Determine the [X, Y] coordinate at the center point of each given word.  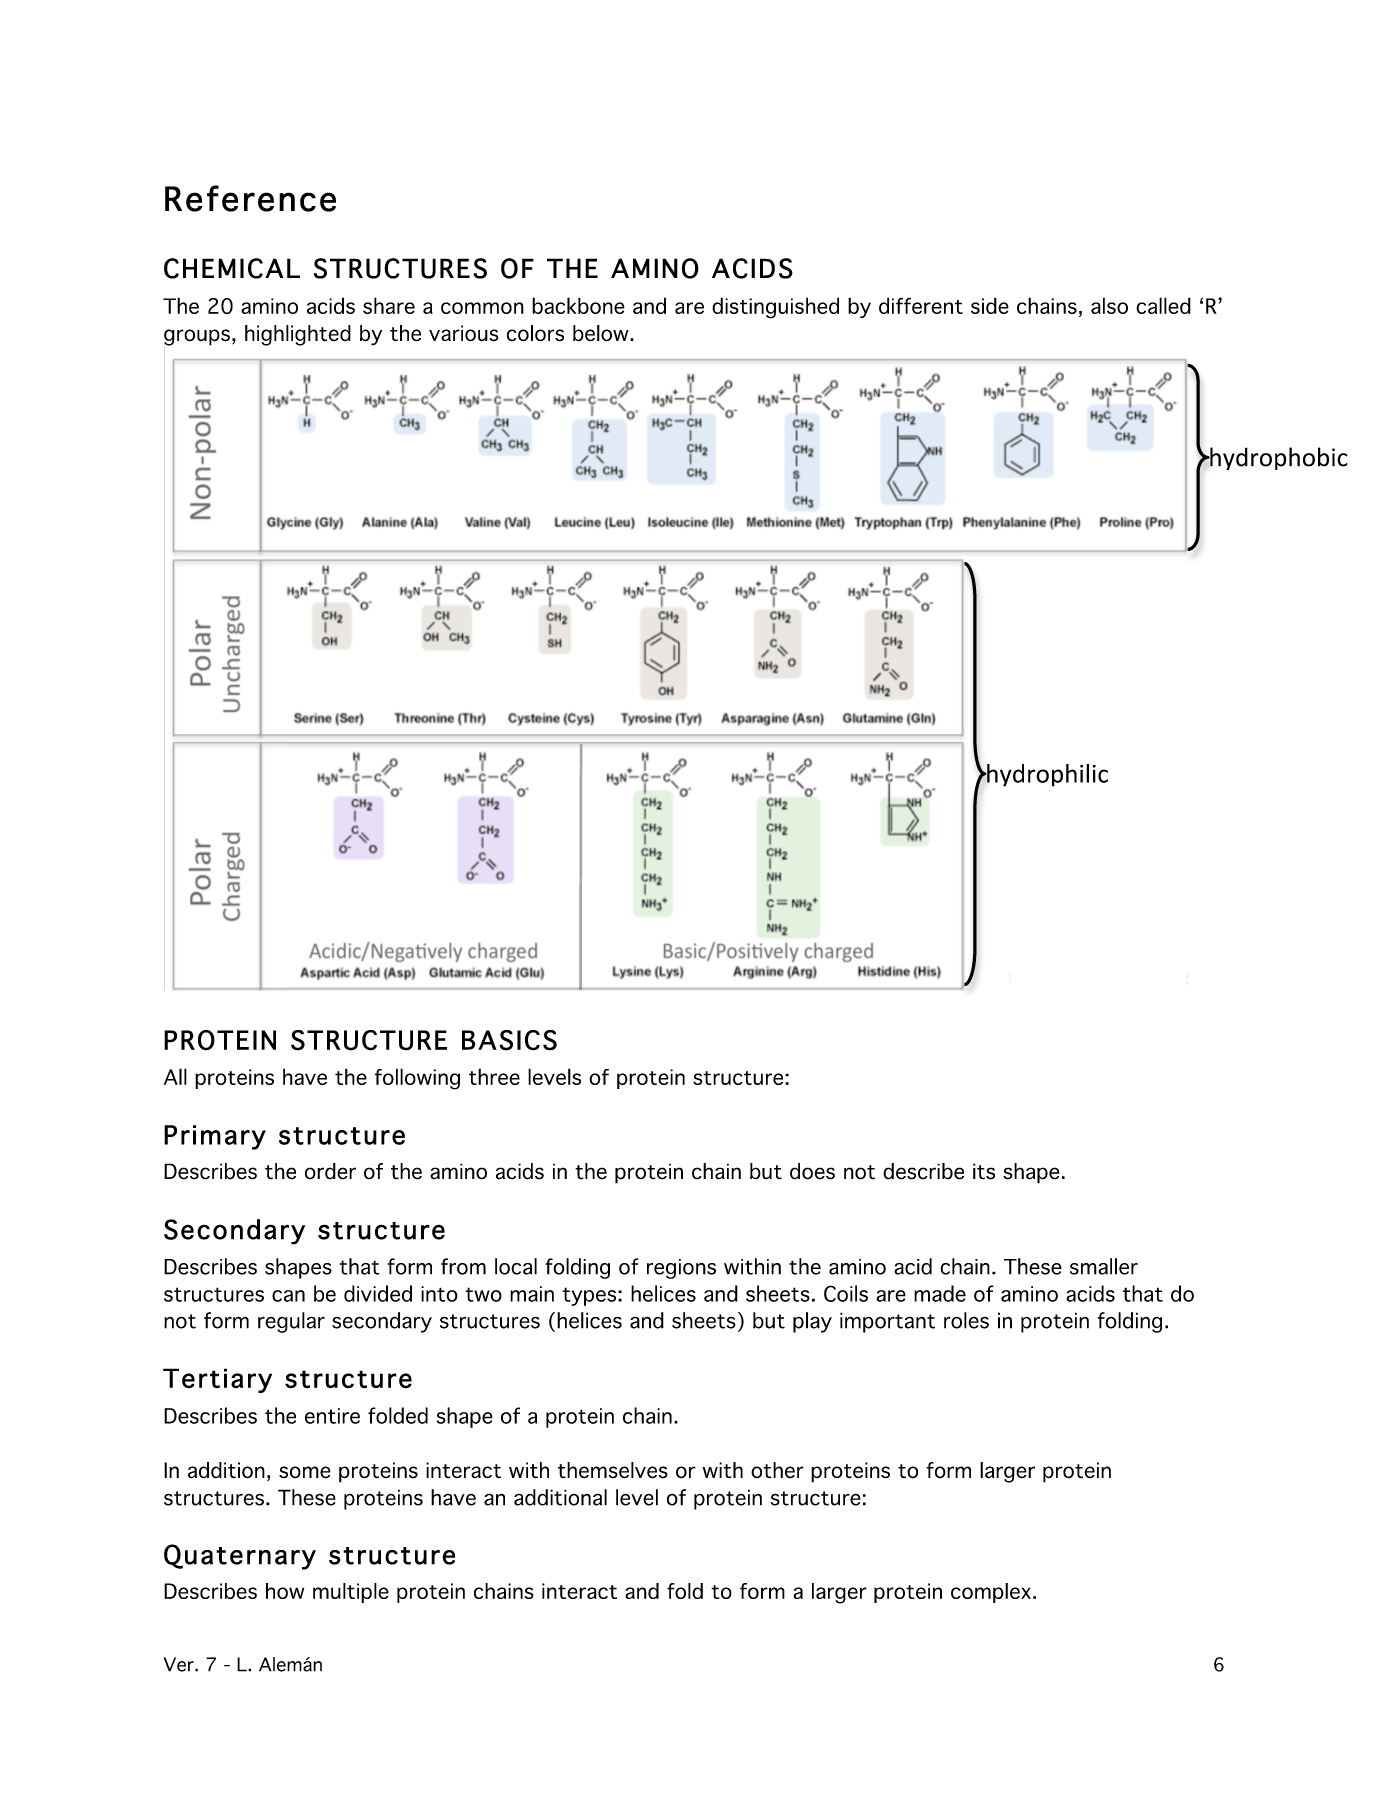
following [417, 1079]
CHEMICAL [232, 268]
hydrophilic [1046, 775]
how [285, 1591]
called [1163, 305]
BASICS [509, 1040]
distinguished [775, 308]
